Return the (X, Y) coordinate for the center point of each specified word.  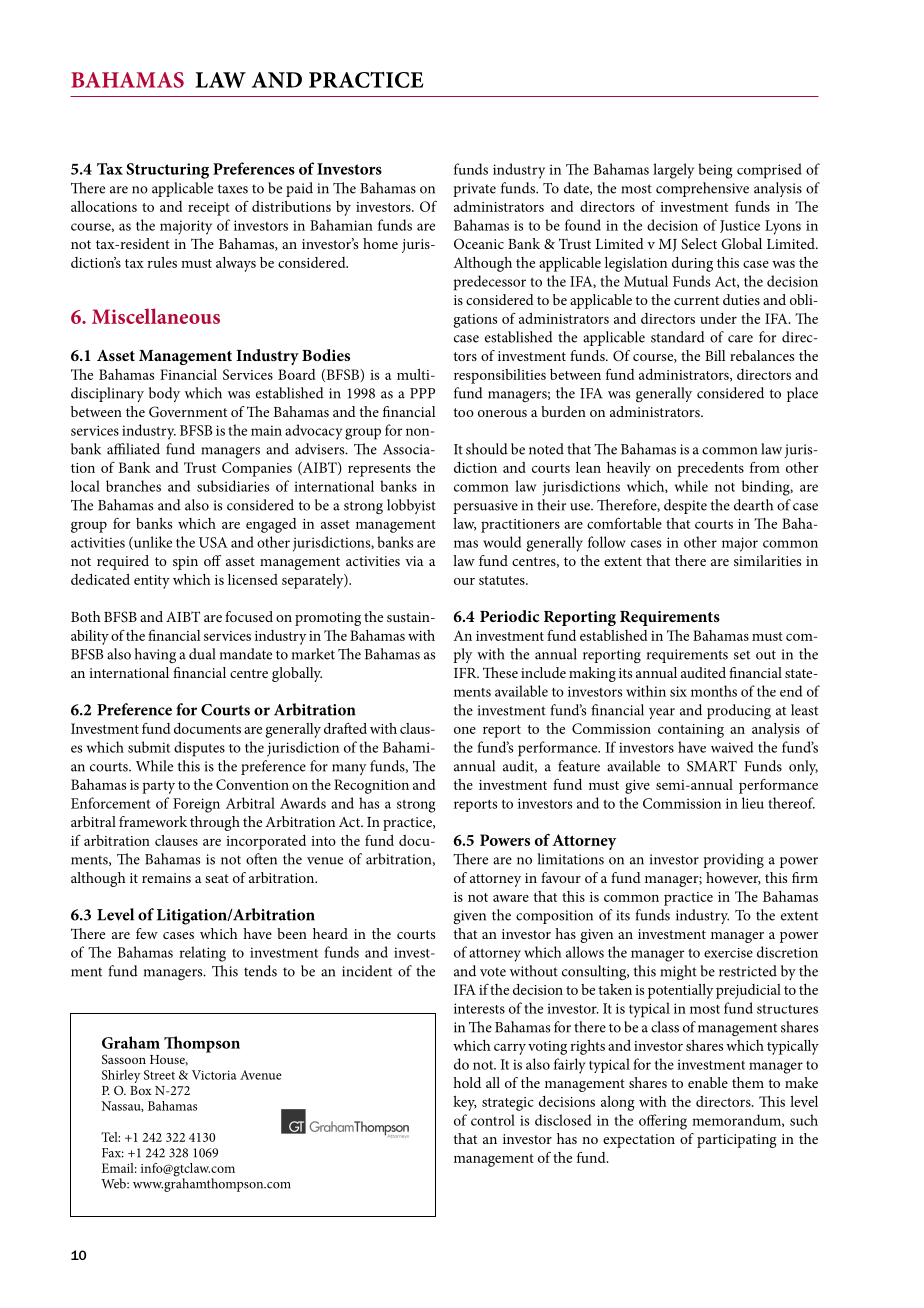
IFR (466, 673)
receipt (209, 209)
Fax (113, 1153)
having (155, 655)
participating (737, 1141)
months (714, 691)
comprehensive (702, 189)
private (474, 190)
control (493, 1120)
